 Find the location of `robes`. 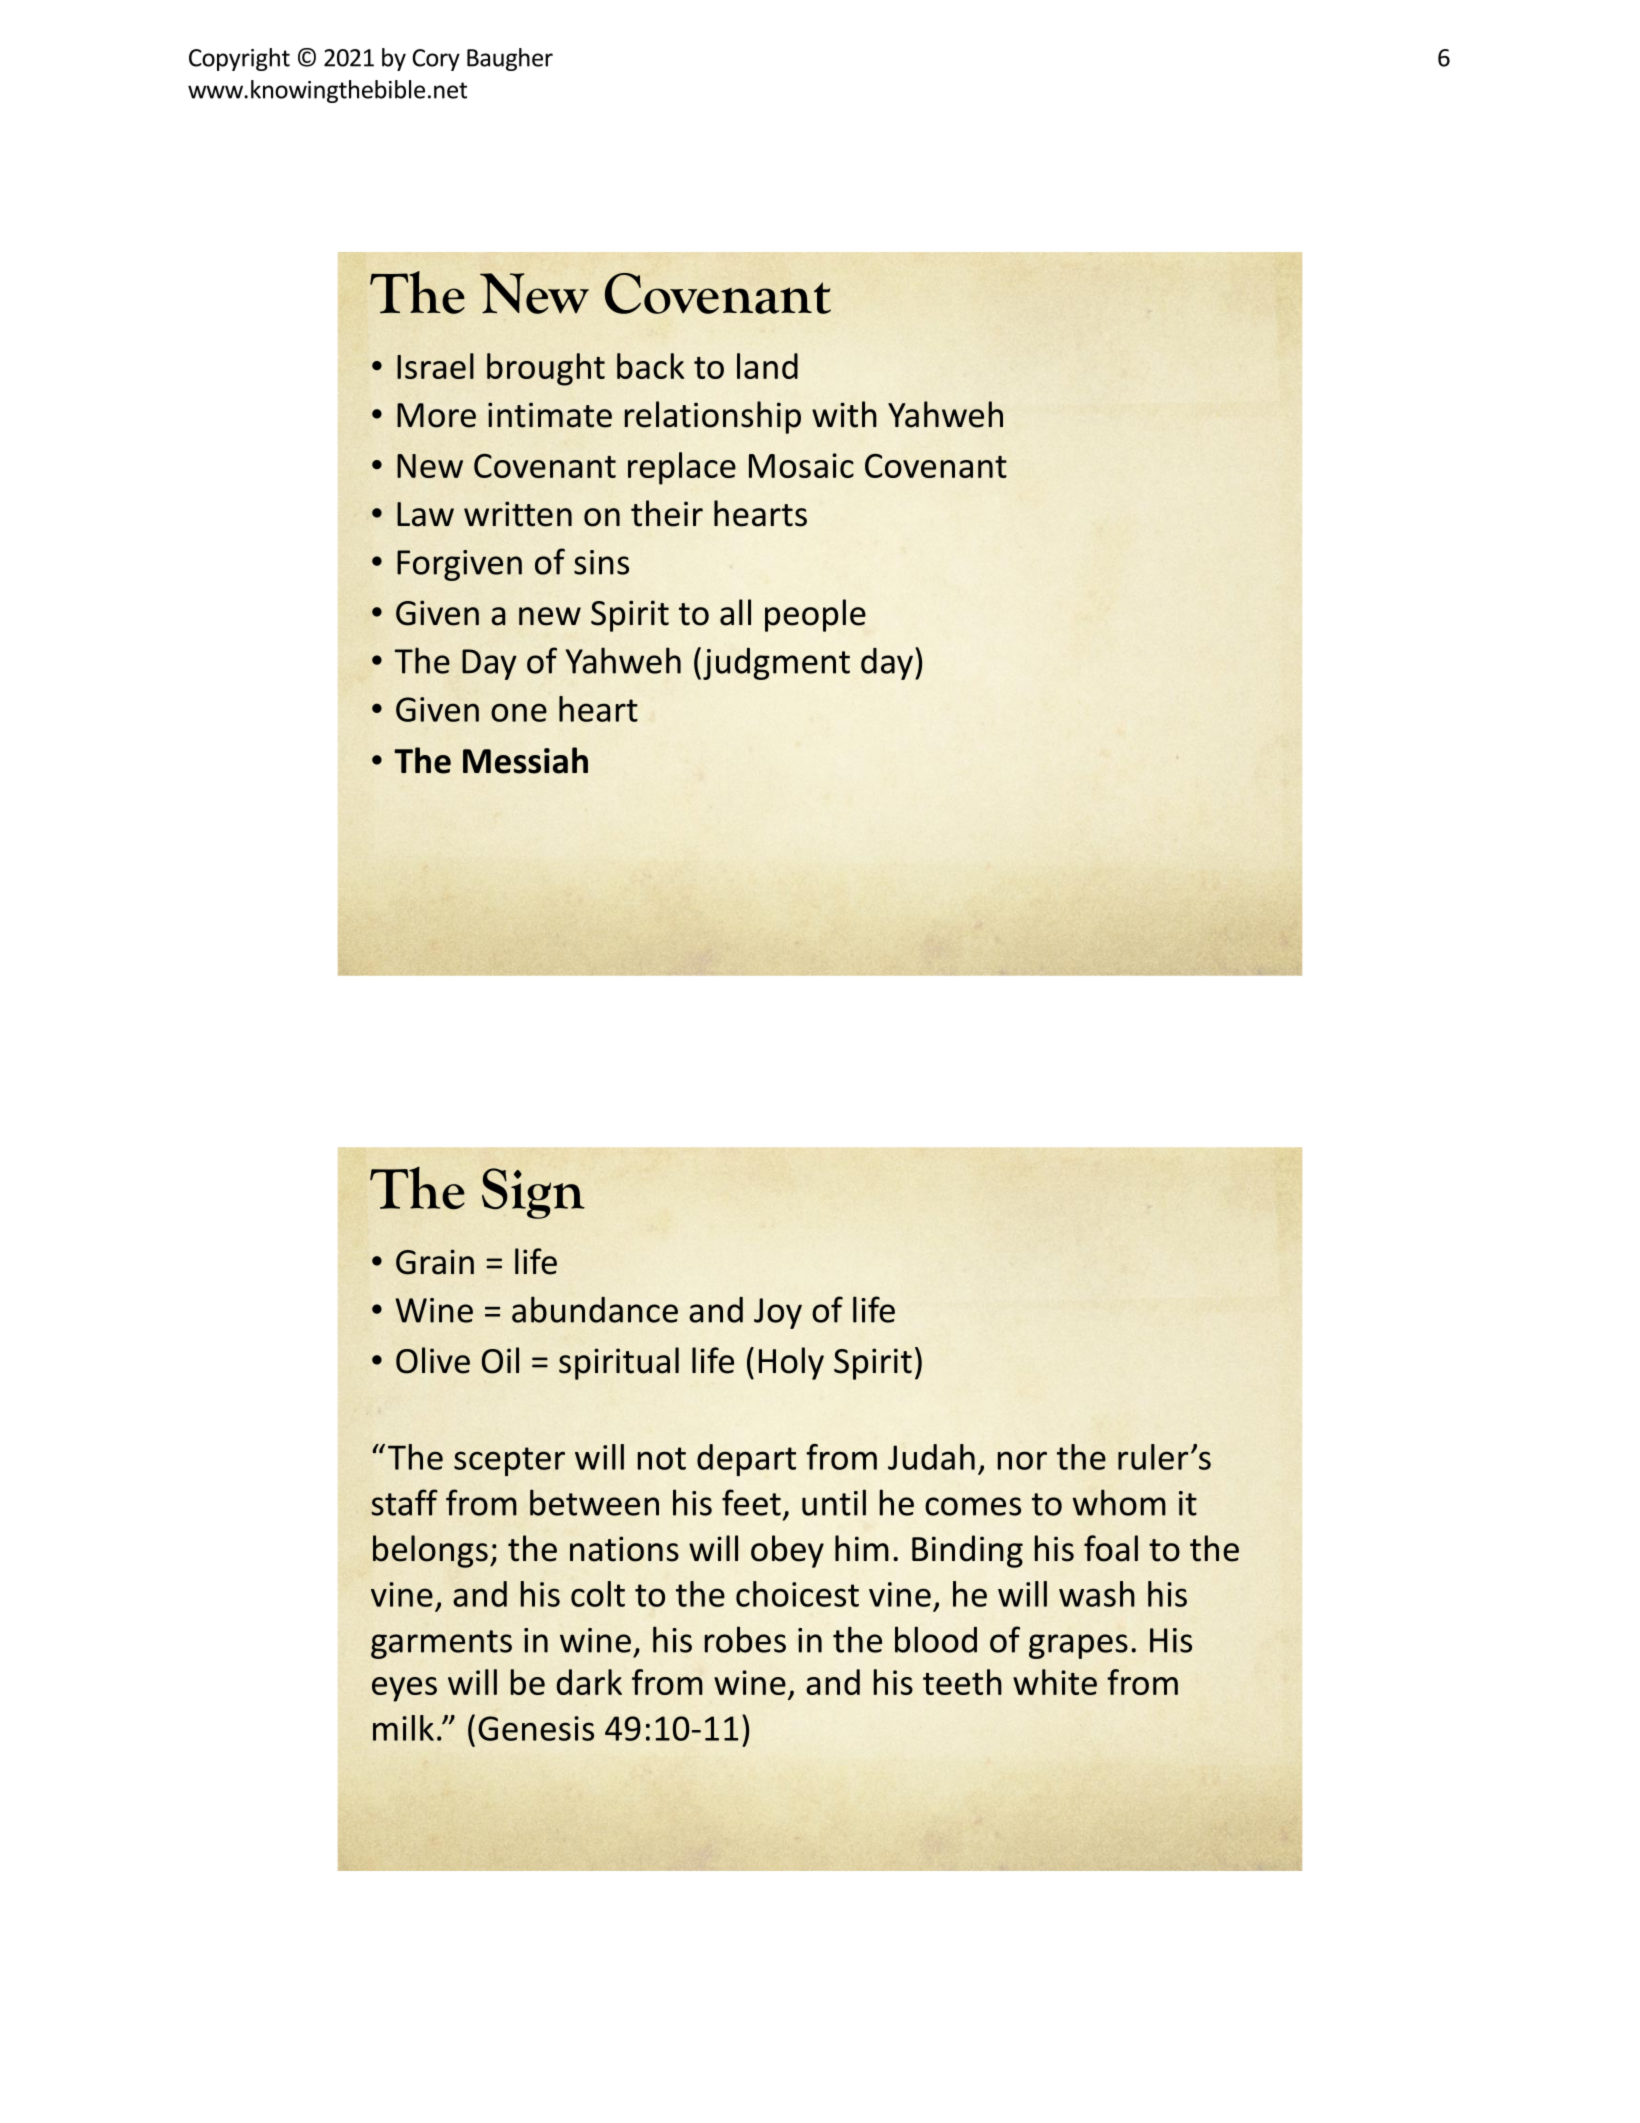

robes is located at coordinates (745, 1639).
